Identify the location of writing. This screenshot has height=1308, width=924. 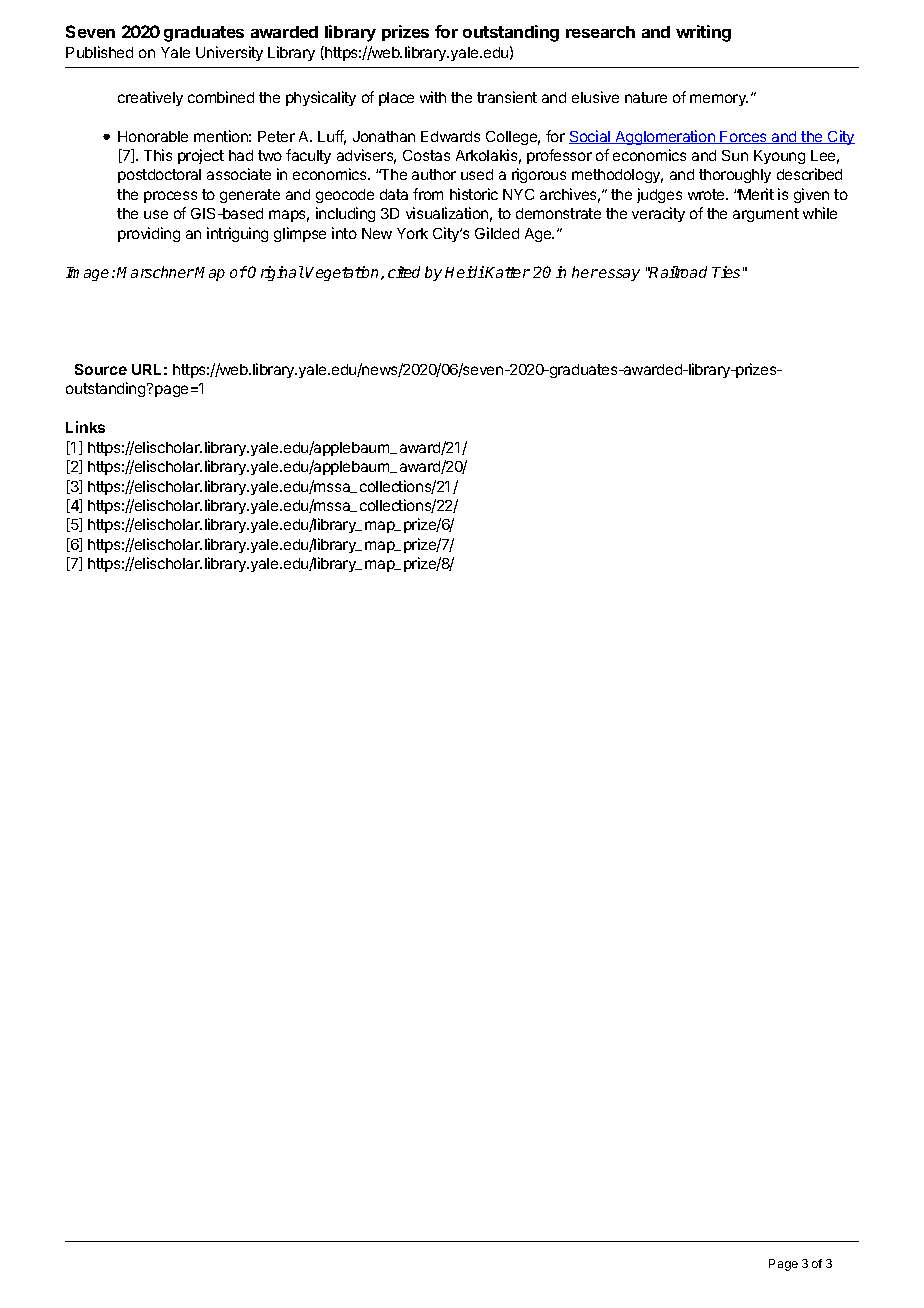
(703, 33).
